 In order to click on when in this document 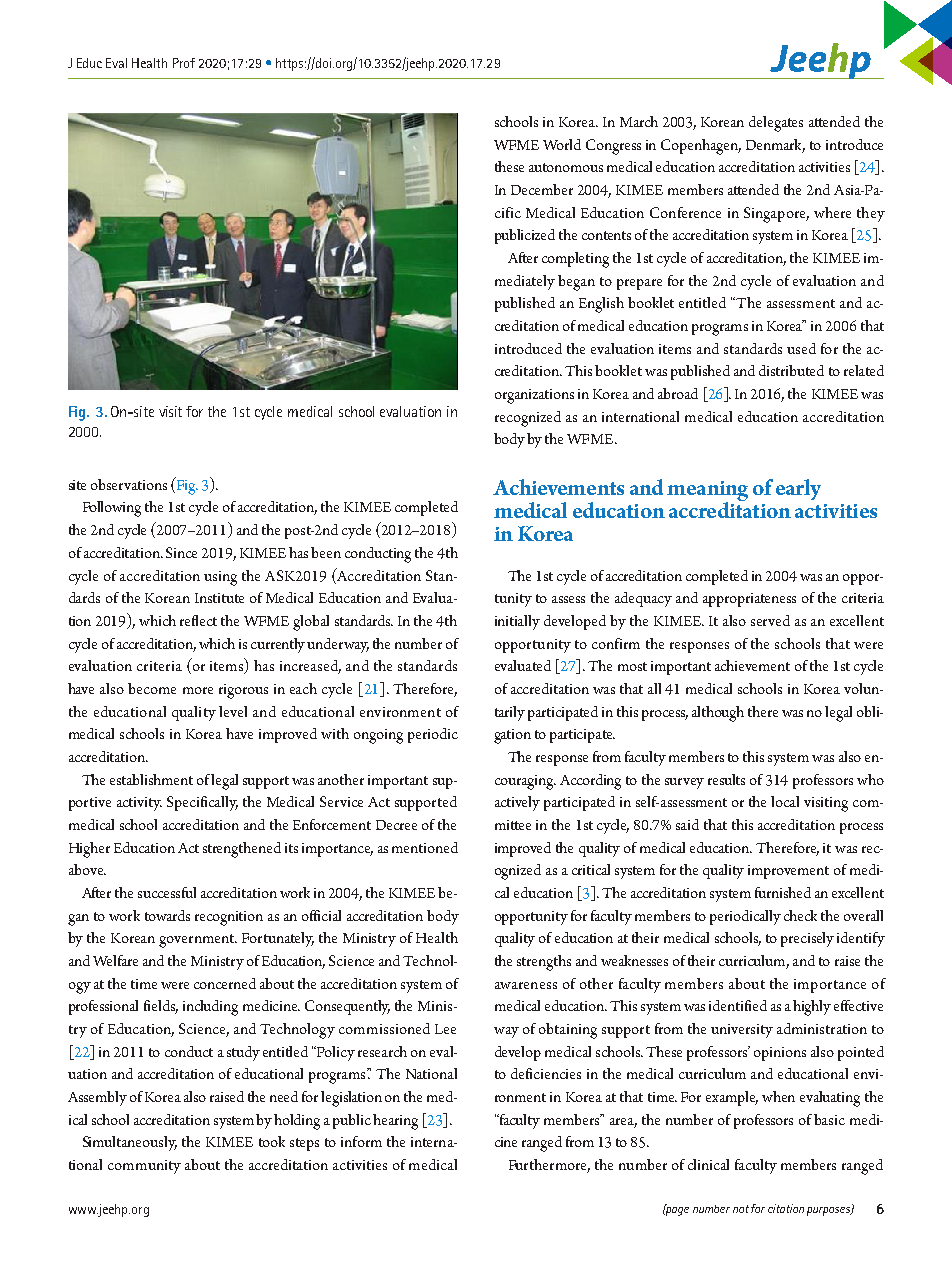, I will do `click(778, 1096)`.
